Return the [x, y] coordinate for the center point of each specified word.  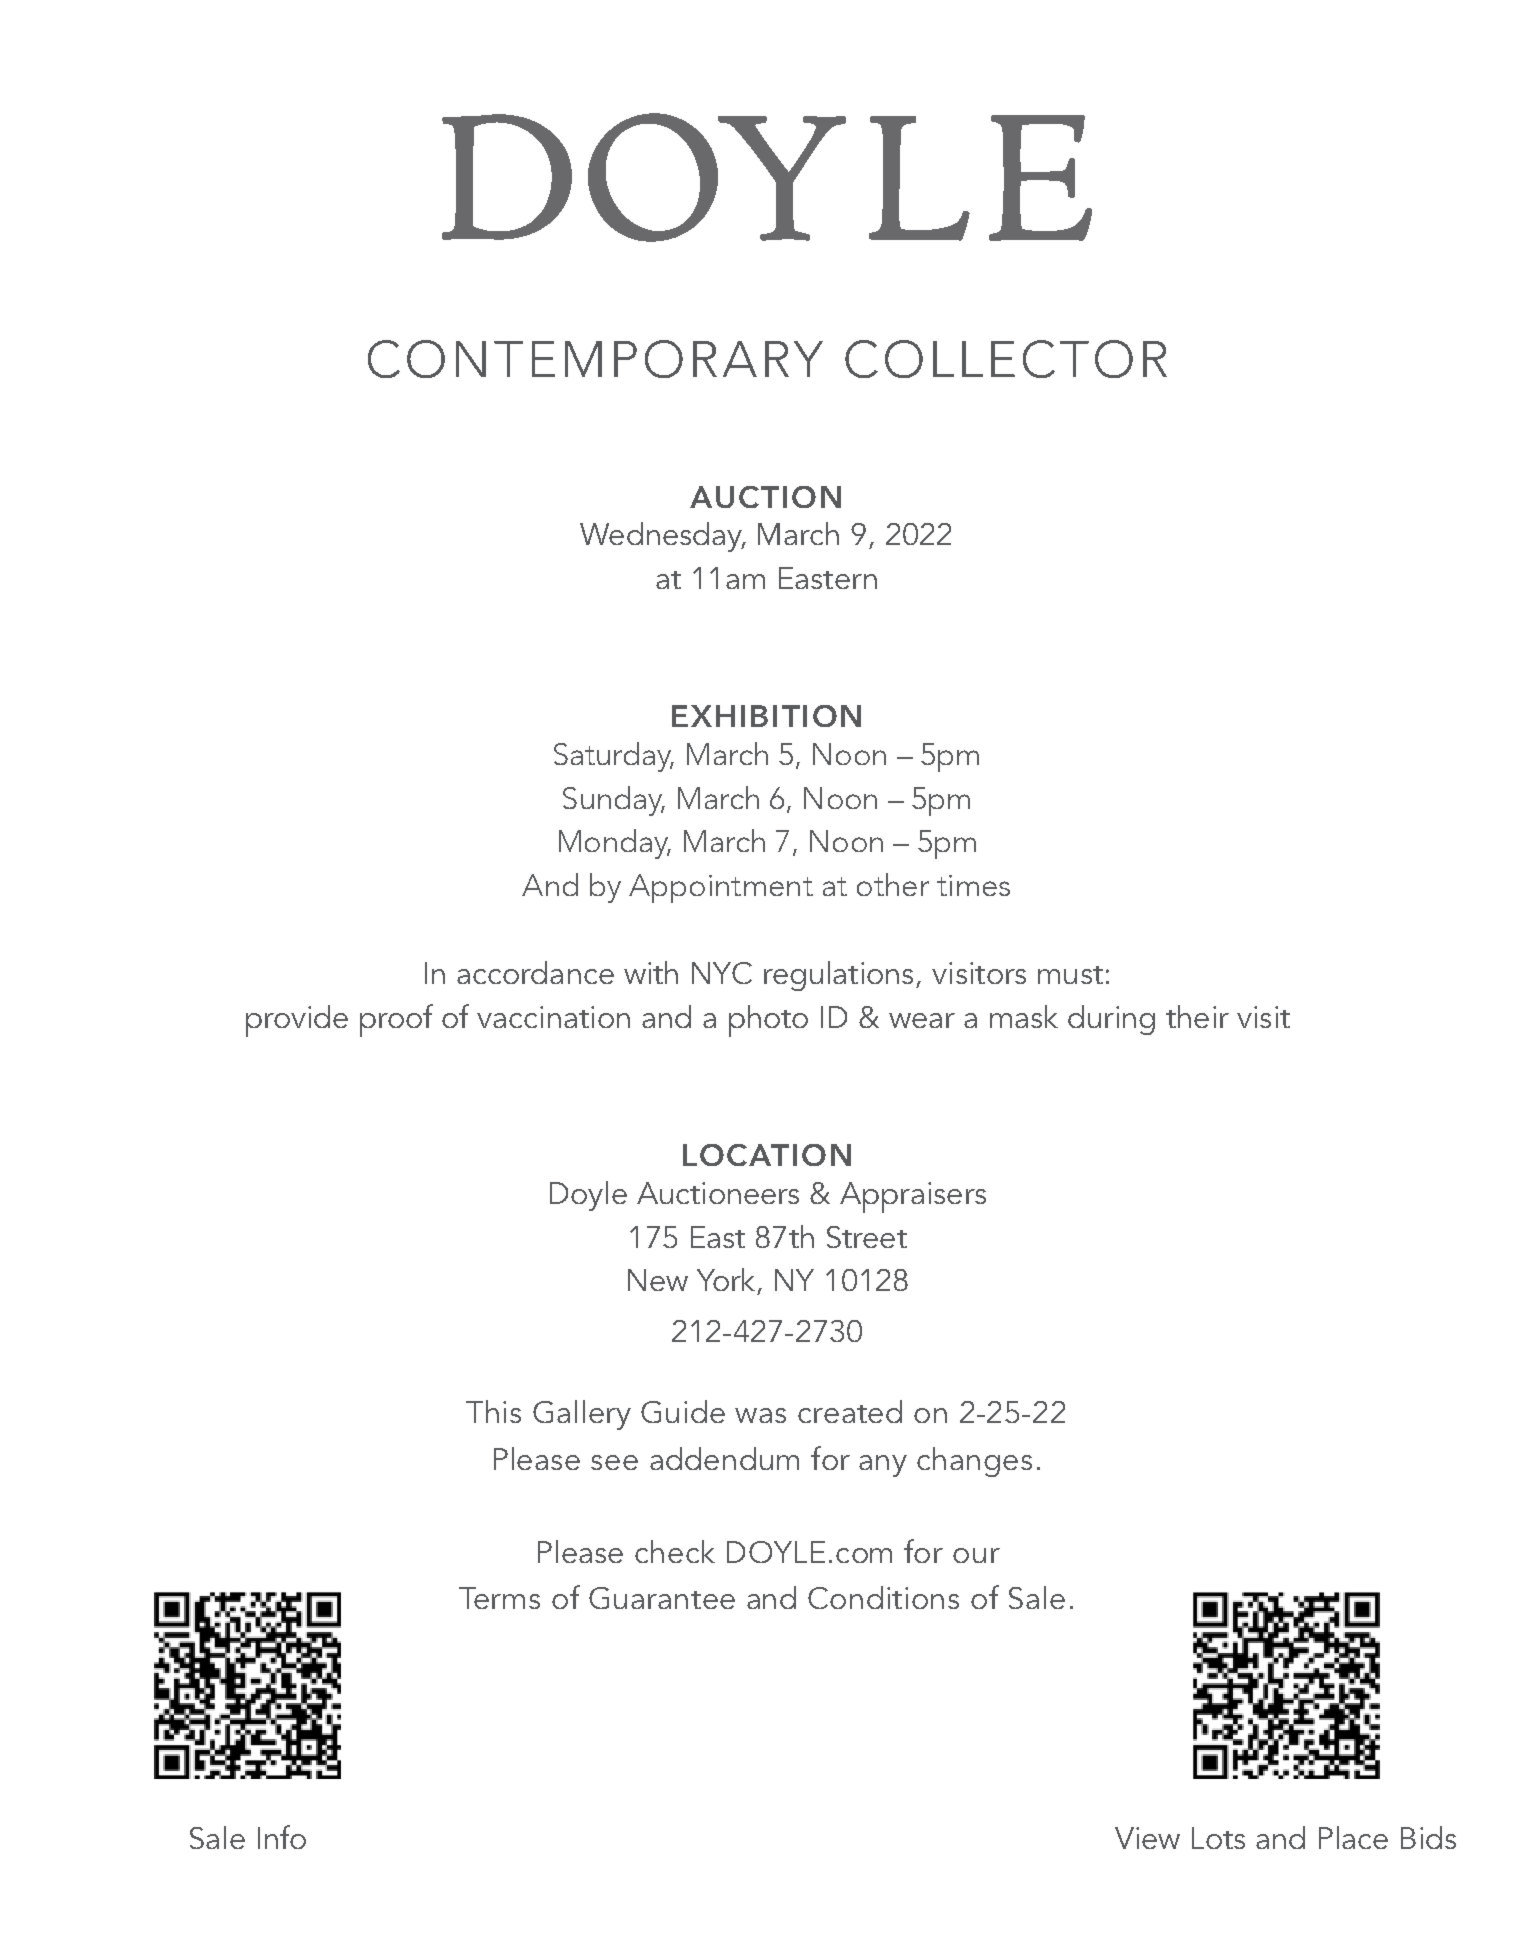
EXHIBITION [766, 716]
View [1147, 1838]
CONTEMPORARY [595, 359]
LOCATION [767, 1155]
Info [282, 1837]
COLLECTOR [1006, 359]
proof [396, 1020]
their [1197, 1016]
